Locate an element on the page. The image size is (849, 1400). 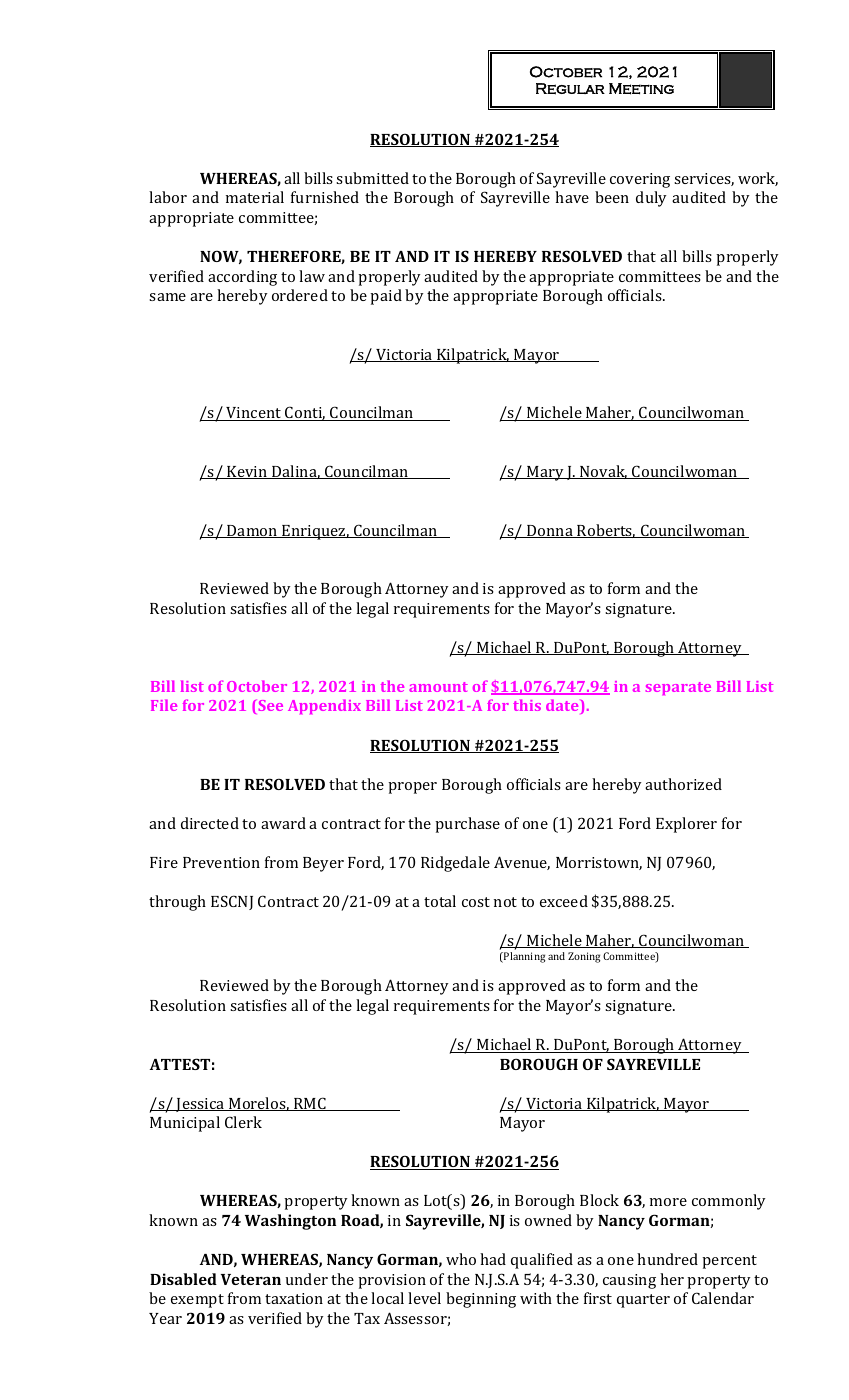
Donna is located at coordinates (550, 531).
